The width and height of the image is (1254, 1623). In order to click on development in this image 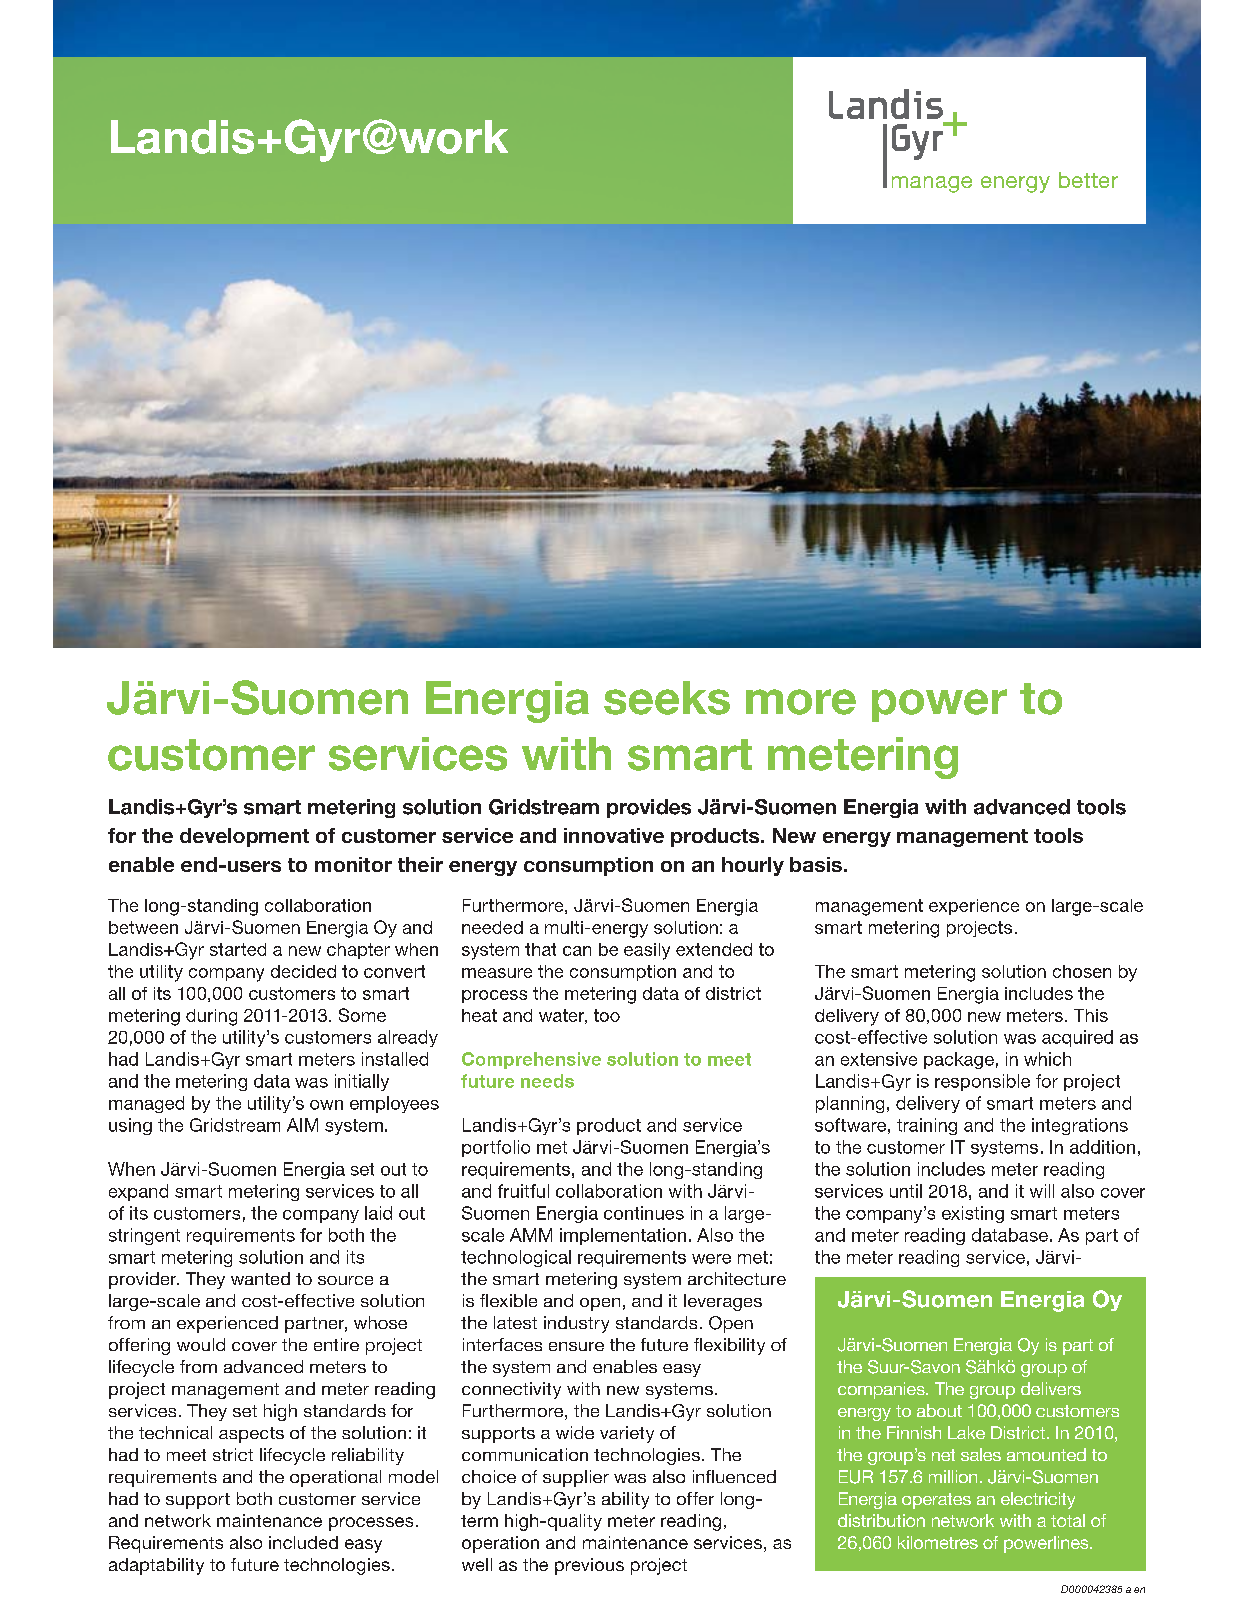, I will do `click(244, 837)`.
